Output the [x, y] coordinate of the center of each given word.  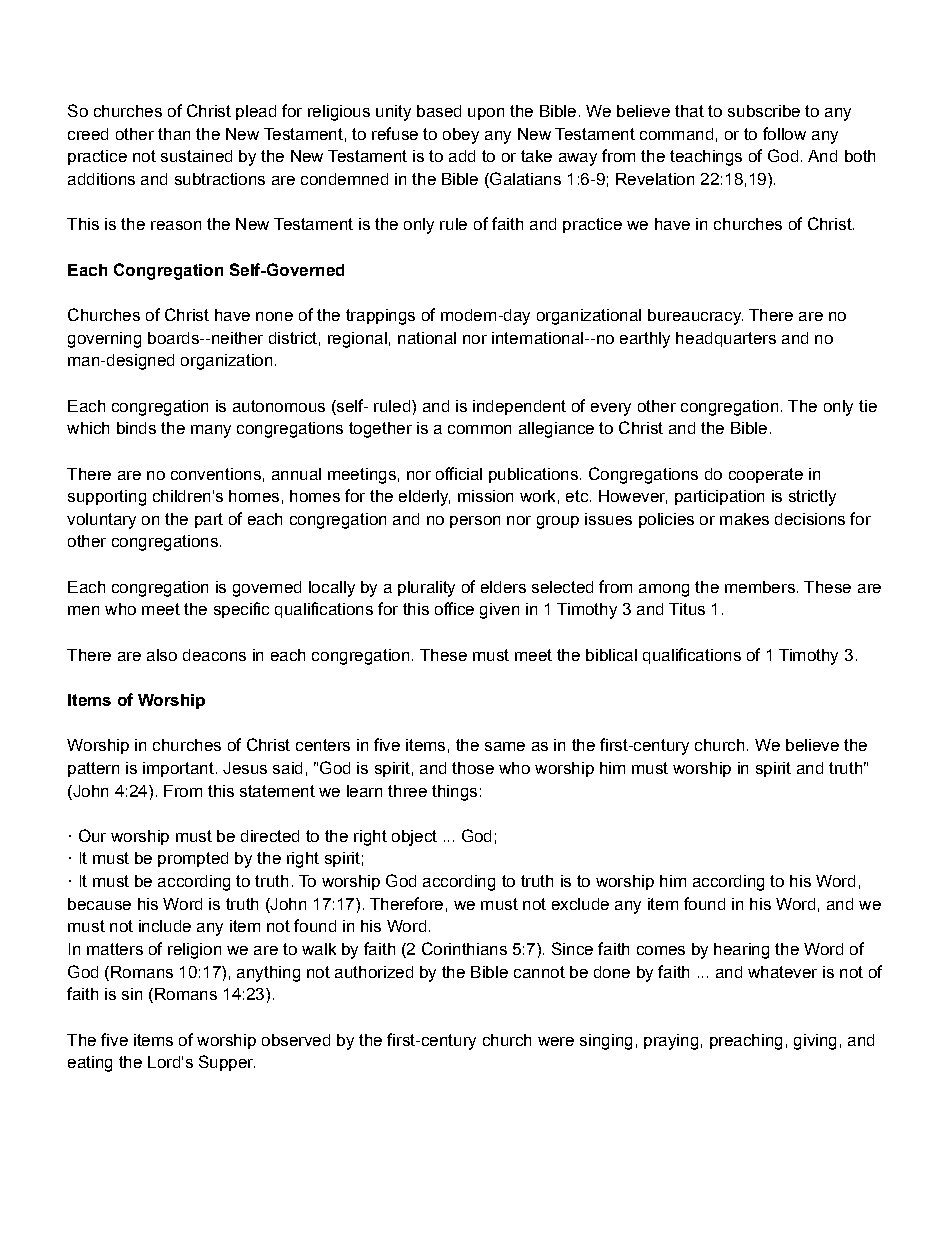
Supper [227, 1063]
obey [461, 136]
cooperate [766, 475]
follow [784, 133]
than [174, 134]
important [178, 769]
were [556, 1041]
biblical [611, 655]
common [479, 429]
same [505, 746]
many [211, 431]
